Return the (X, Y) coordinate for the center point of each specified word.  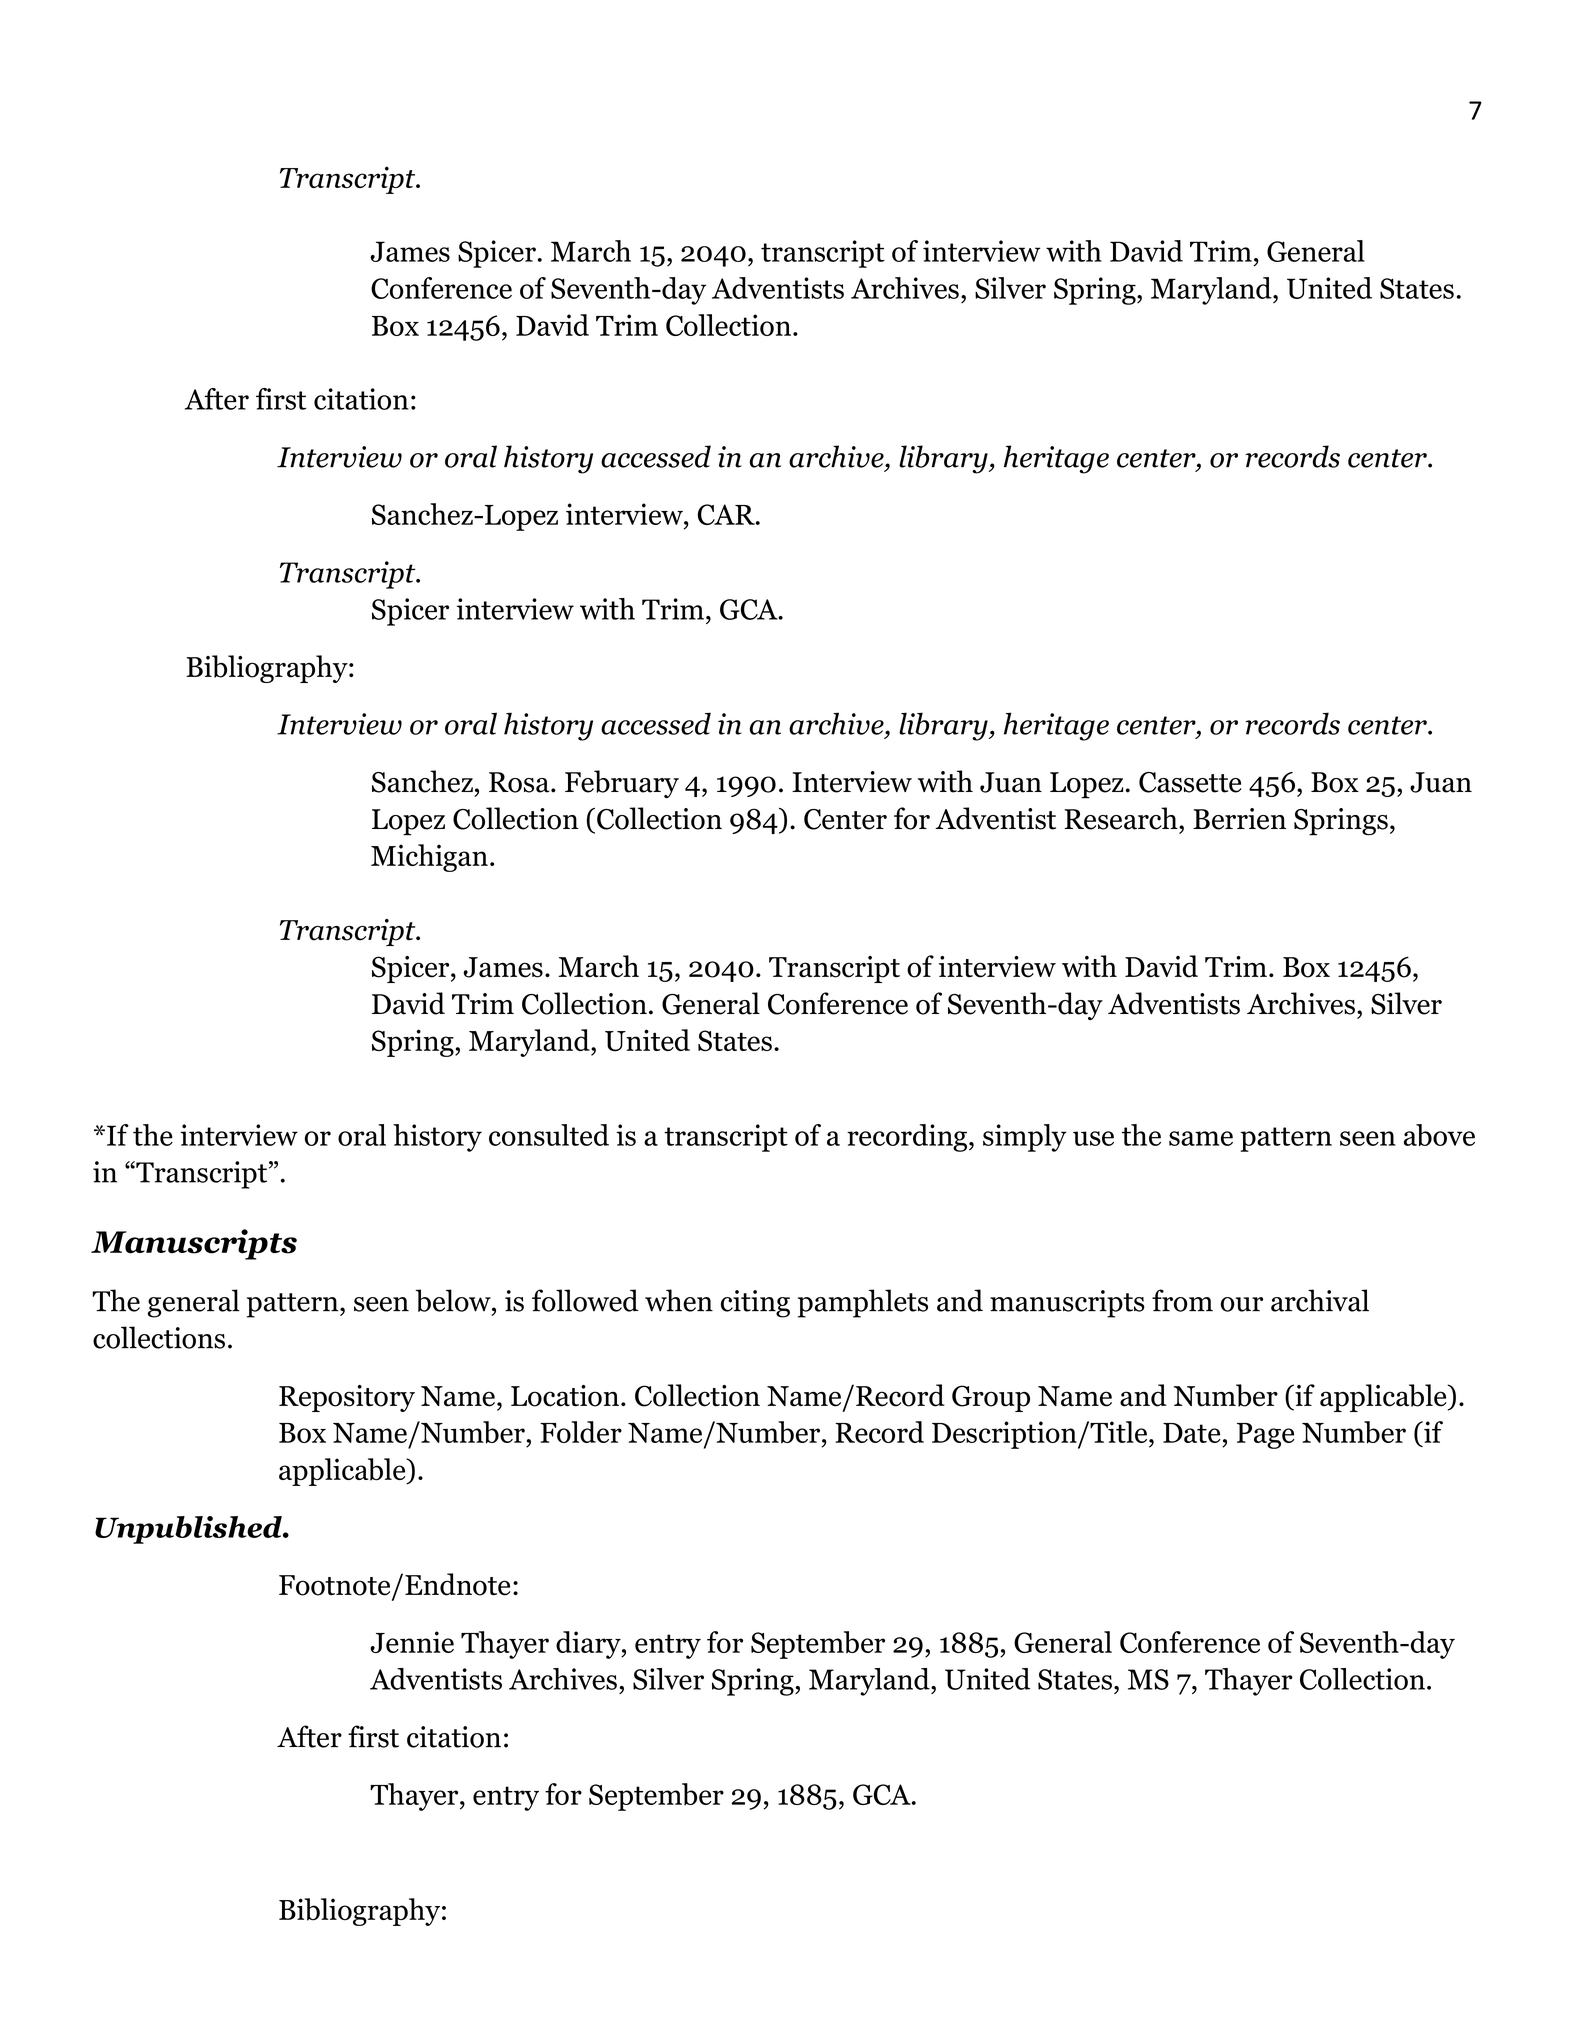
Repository (347, 1398)
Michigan (429, 858)
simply (1025, 1138)
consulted (549, 1135)
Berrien (1239, 819)
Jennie (412, 1642)
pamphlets (863, 1303)
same (1201, 1138)
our (1242, 1304)
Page (1266, 1436)
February (622, 784)
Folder (581, 1432)
